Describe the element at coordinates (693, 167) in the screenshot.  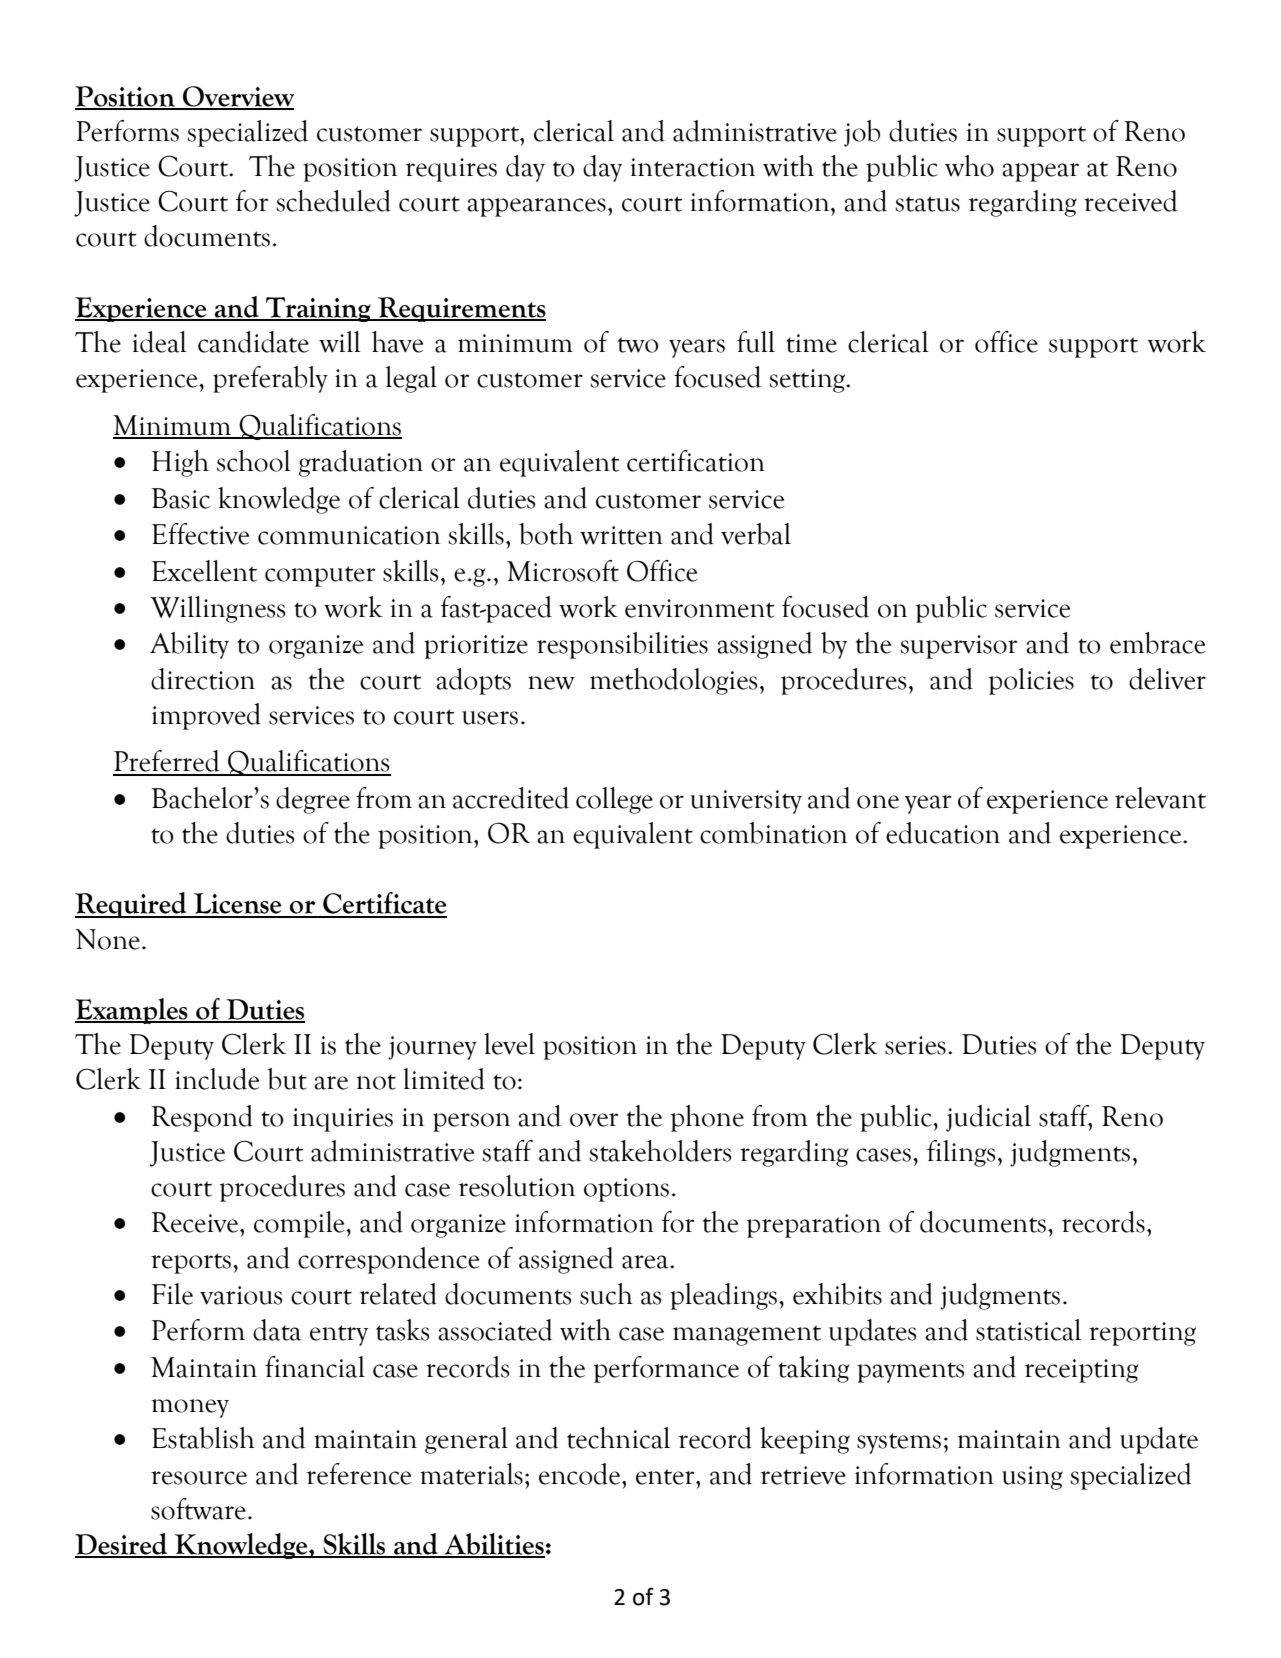
I see `interaction` at that location.
